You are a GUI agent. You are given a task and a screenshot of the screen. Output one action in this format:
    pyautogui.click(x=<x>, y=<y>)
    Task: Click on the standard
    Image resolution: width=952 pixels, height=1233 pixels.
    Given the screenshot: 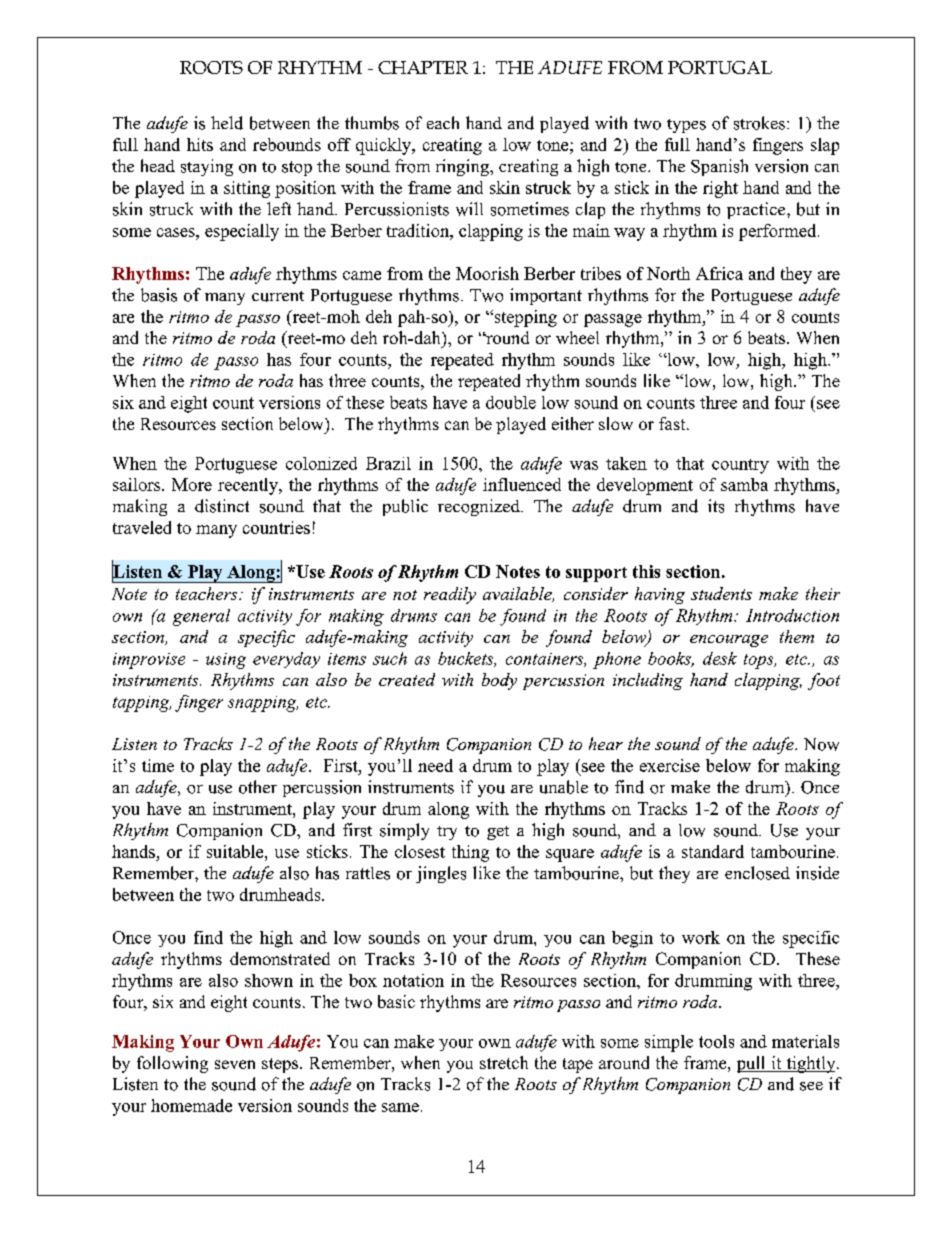 What is the action you would take?
    pyautogui.click(x=713, y=851)
